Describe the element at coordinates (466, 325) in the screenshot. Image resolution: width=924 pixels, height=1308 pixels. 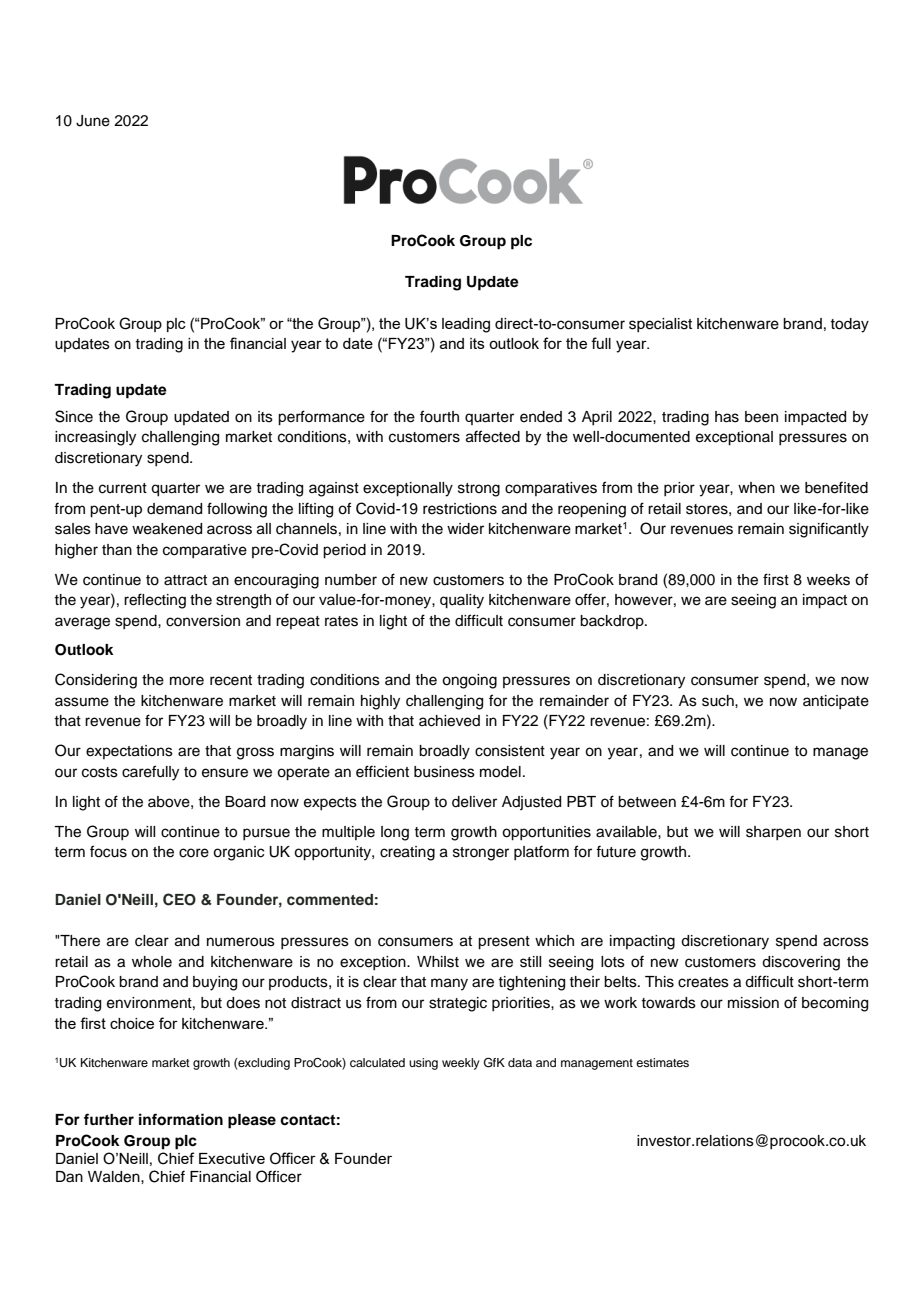
I see `leading` at that location.
